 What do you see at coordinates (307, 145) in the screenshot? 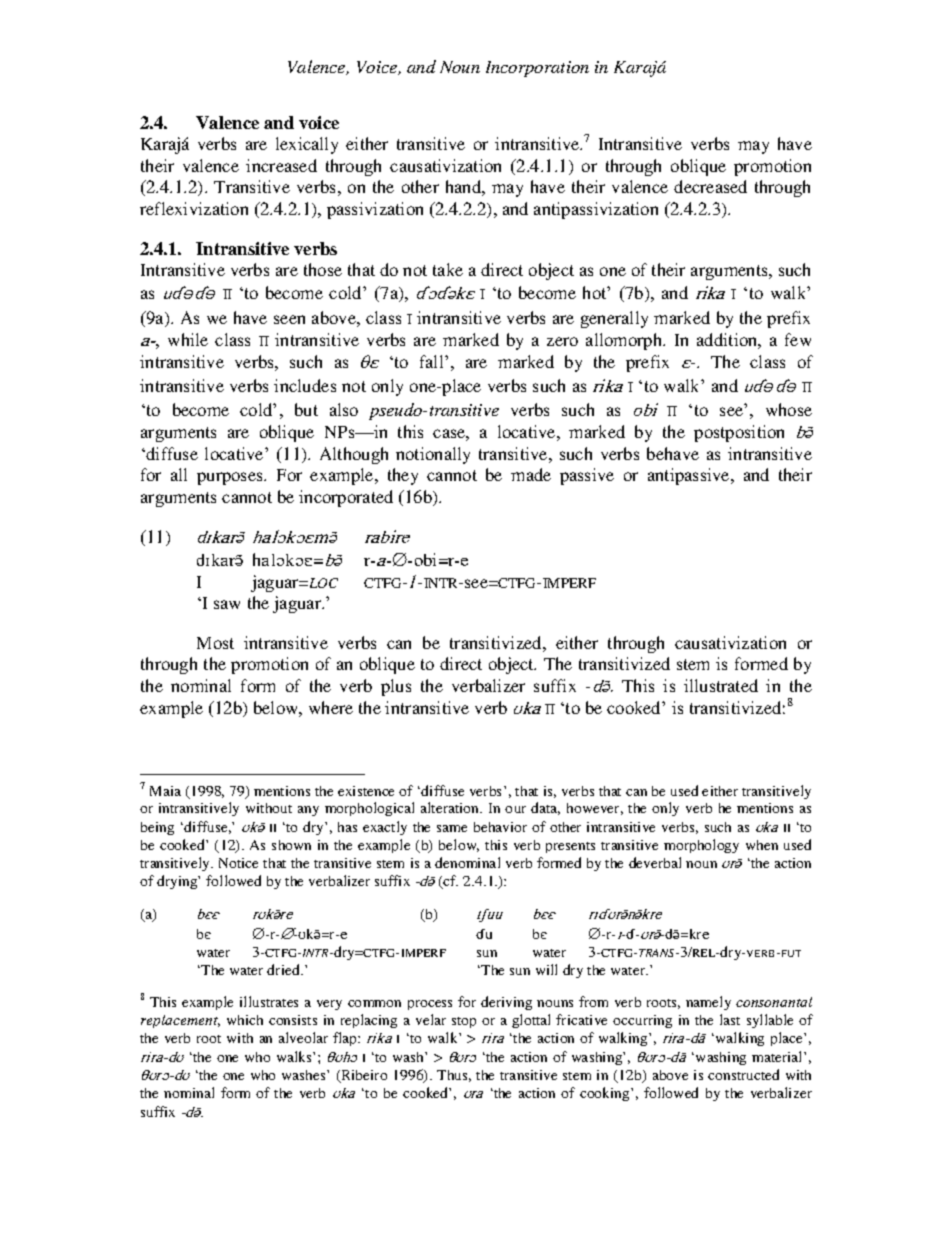
I see `lexically` at bounding box center [307, 145].
